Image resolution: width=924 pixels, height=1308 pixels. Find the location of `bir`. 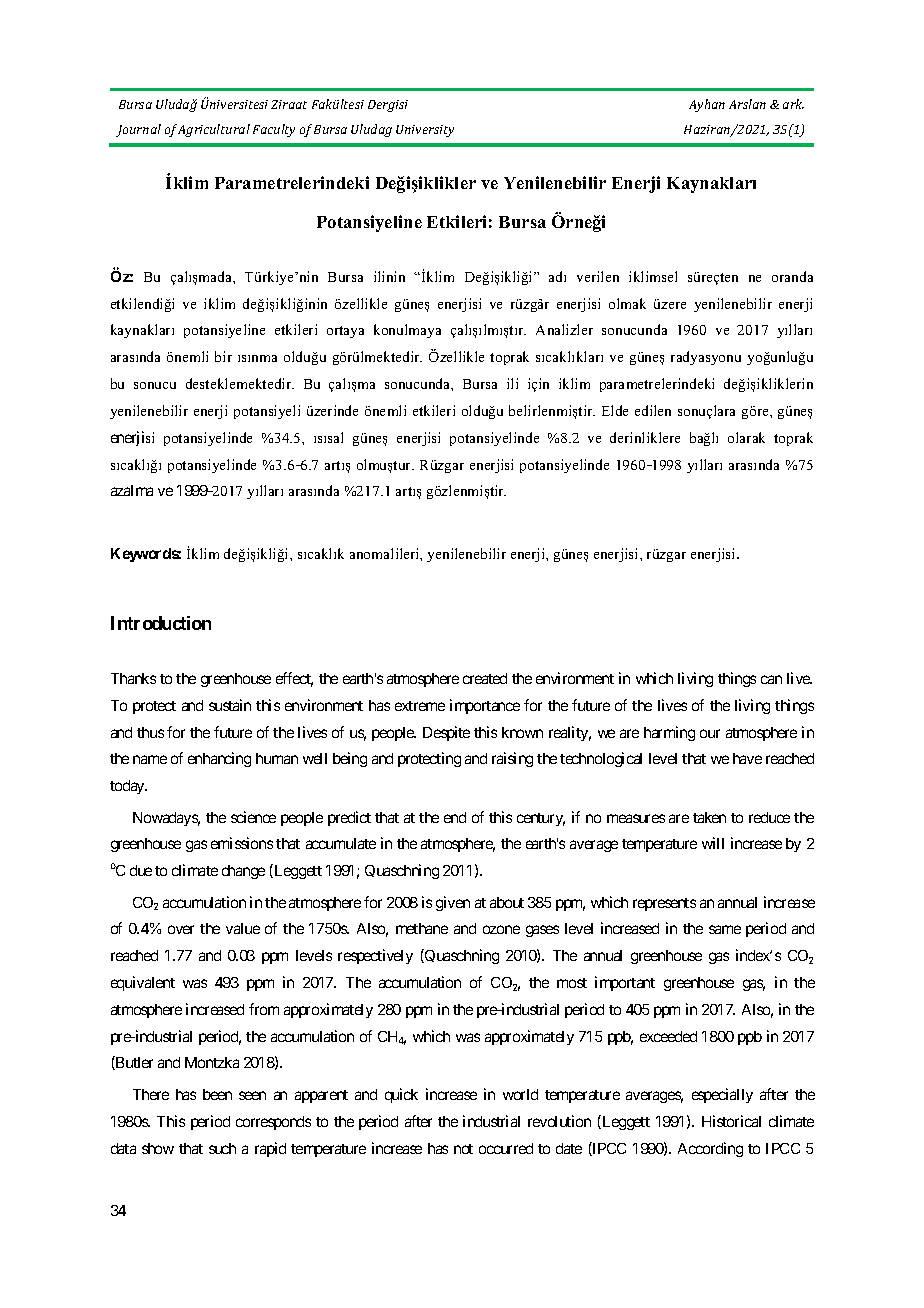

bir is located at coordinates (223, 356).
